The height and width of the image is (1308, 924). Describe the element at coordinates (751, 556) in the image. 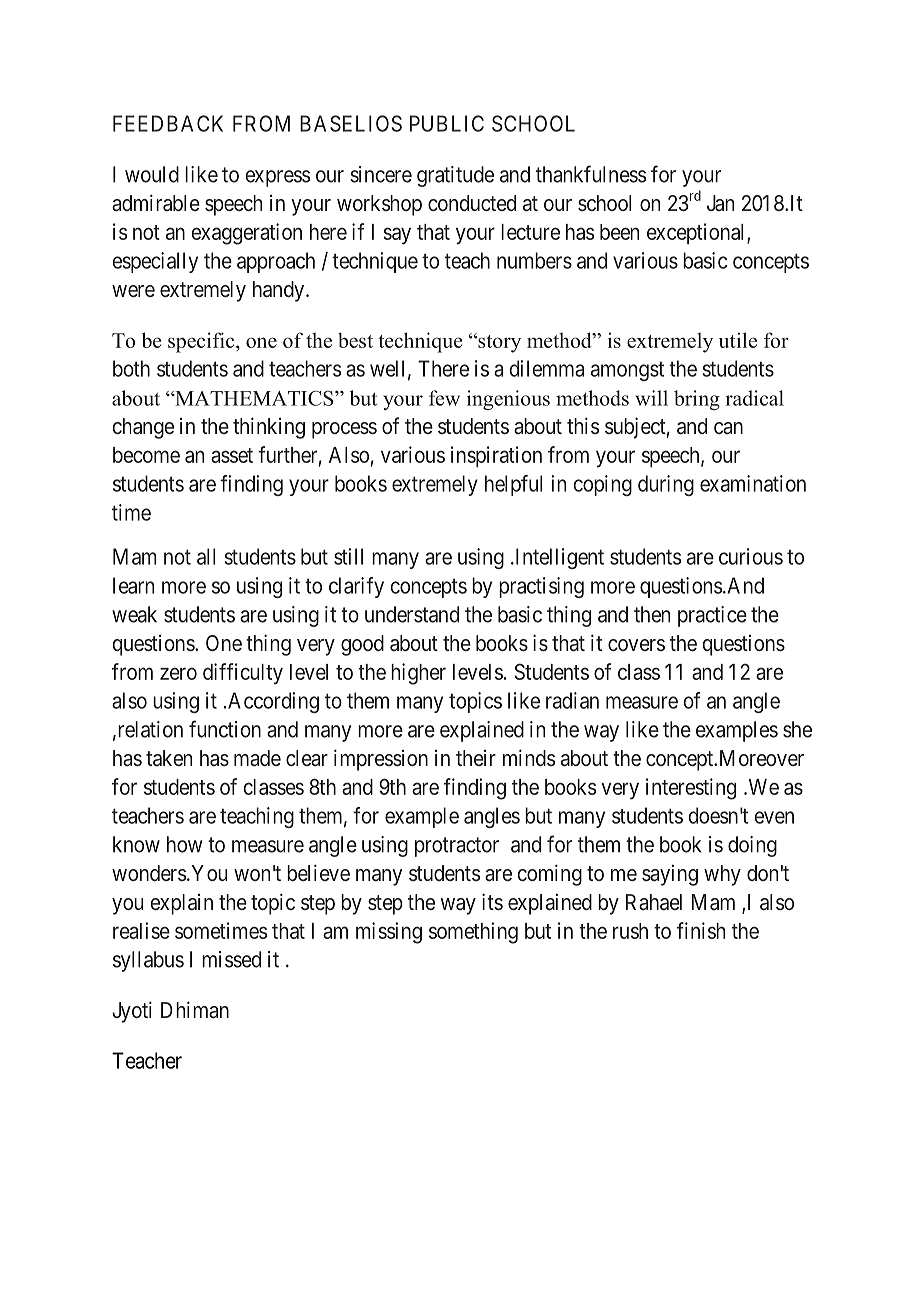

I see `curious` at that location.
